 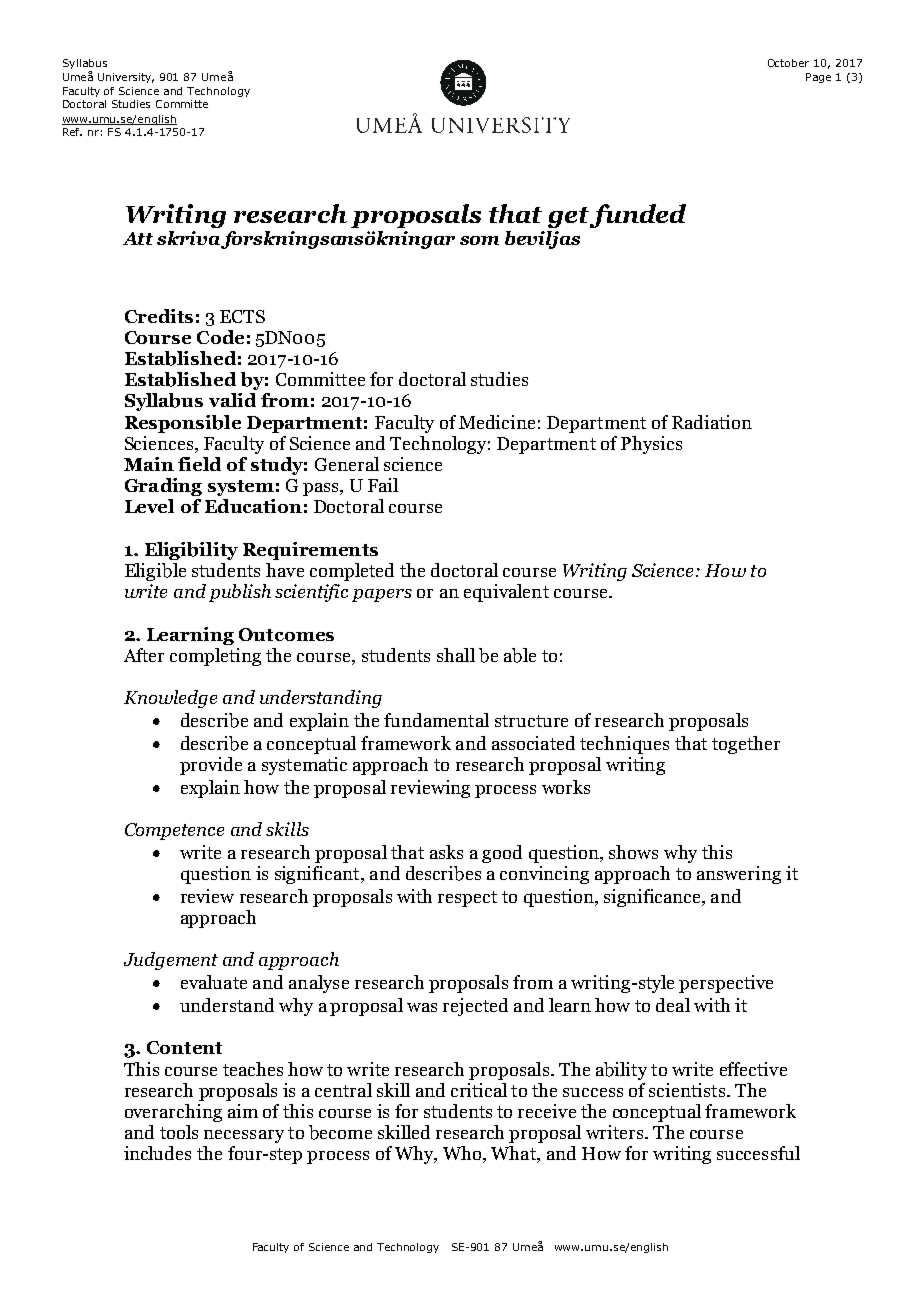 I want to click on Radiation, so click(x=712, y=422).
